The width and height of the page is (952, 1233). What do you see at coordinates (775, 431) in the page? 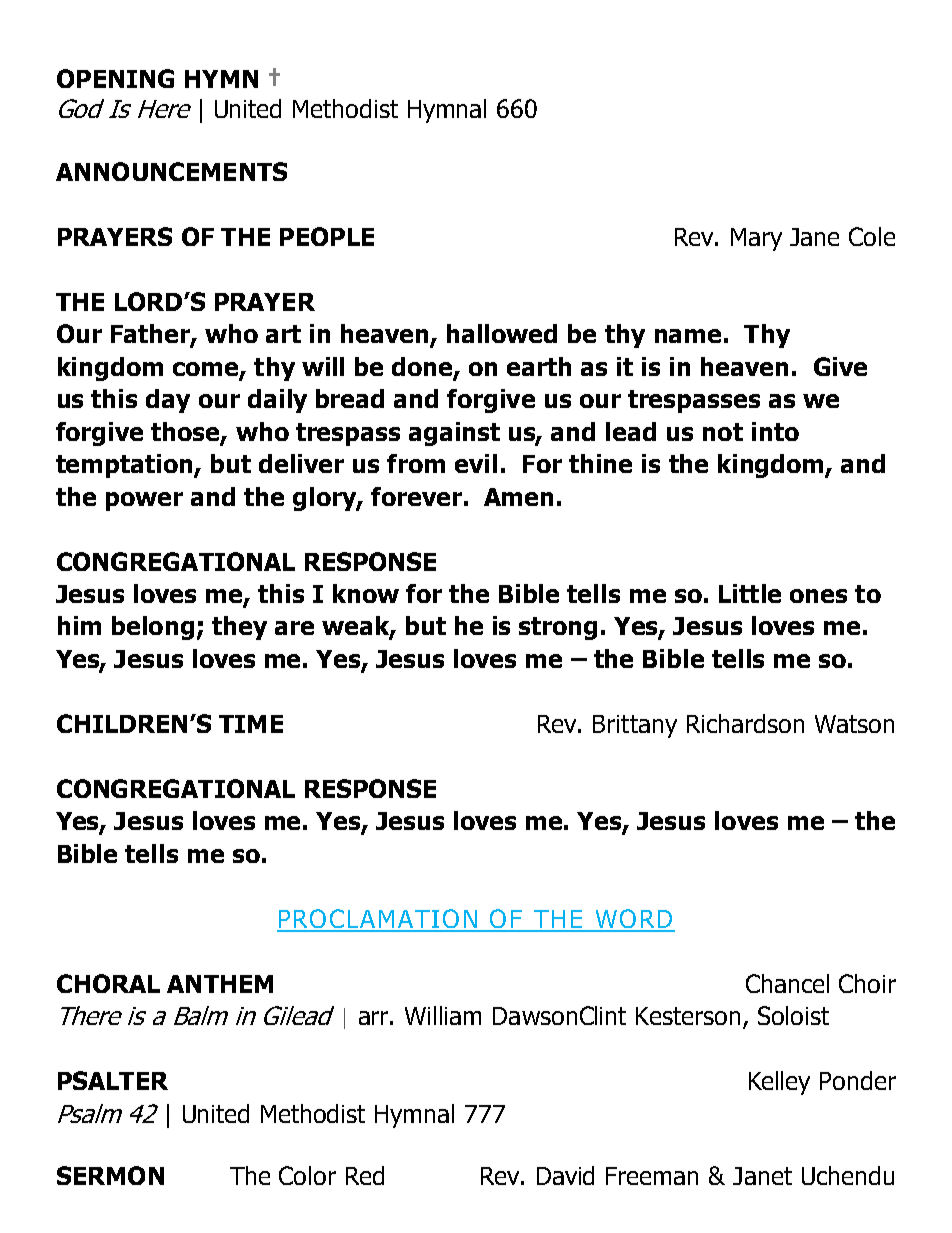
I see `into` at bounding box center [775, 431].
